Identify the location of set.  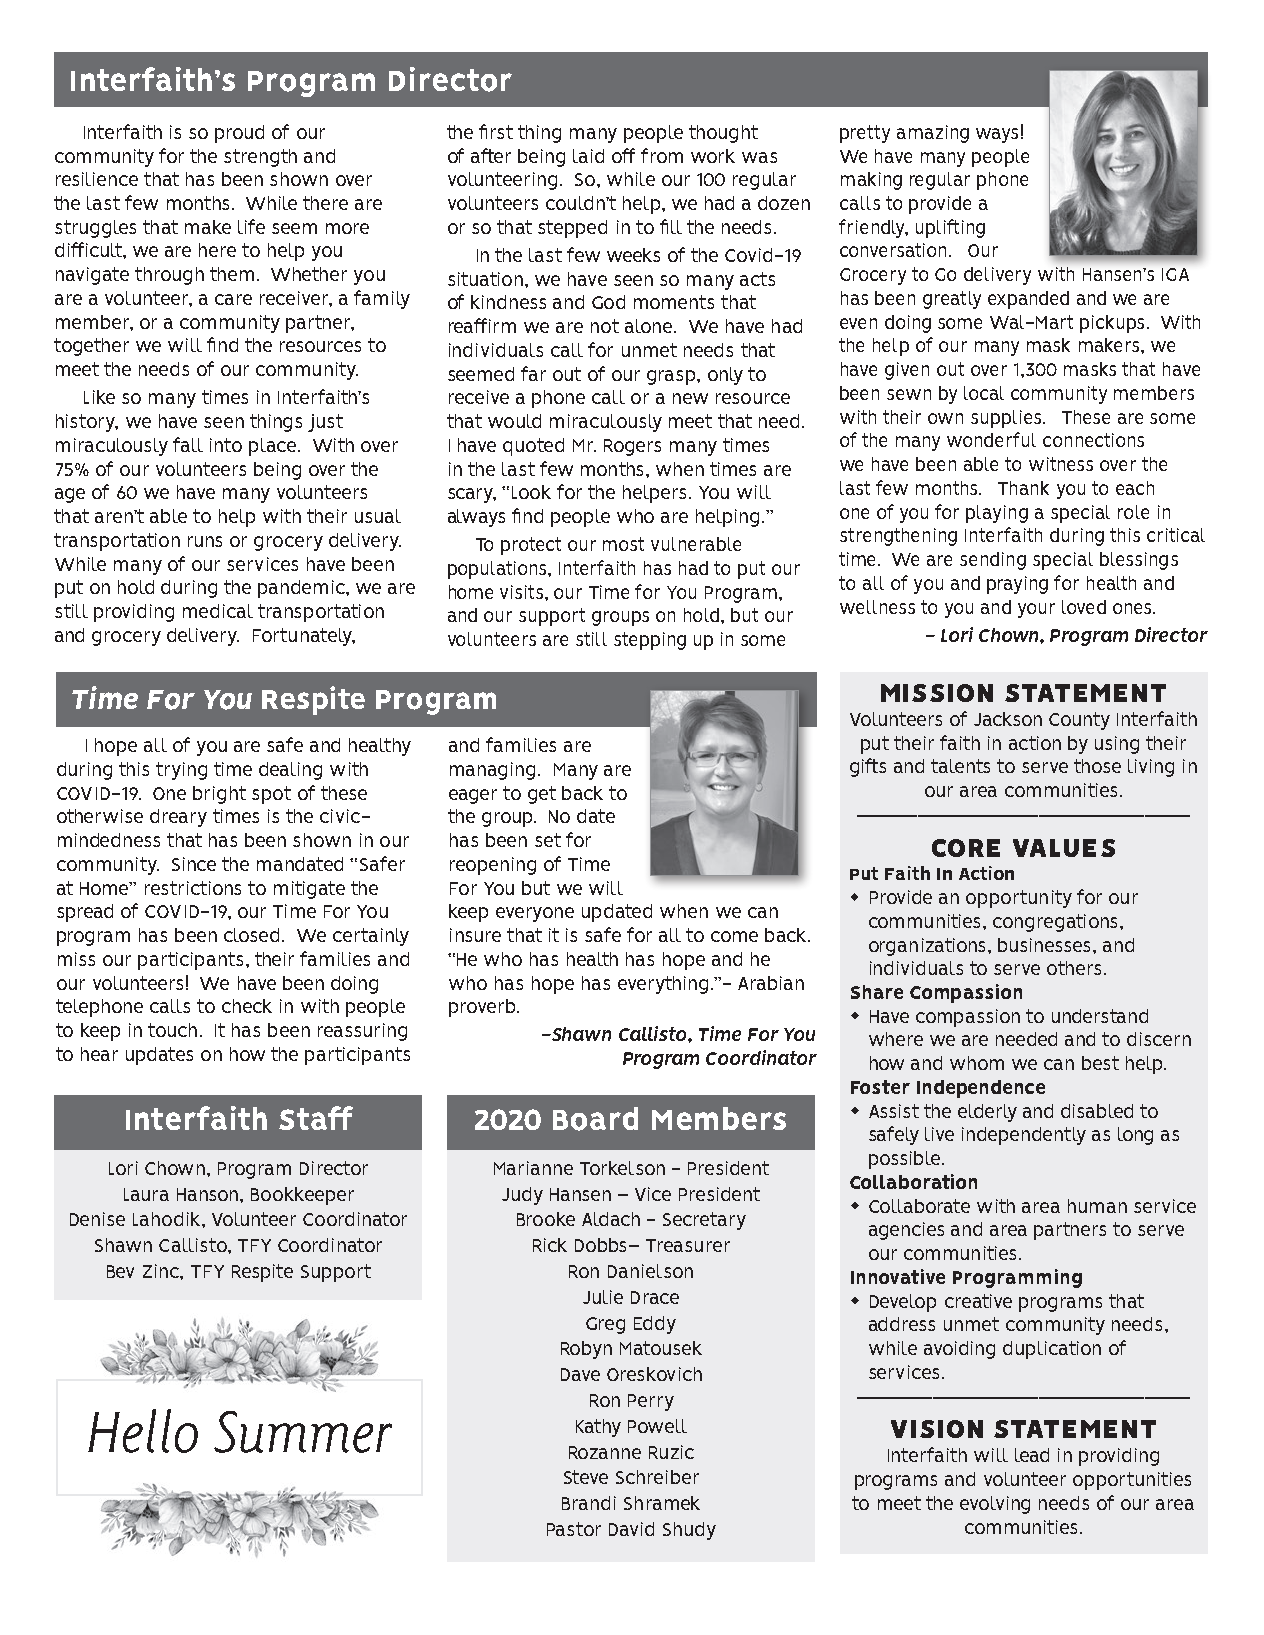
(548, 840).
